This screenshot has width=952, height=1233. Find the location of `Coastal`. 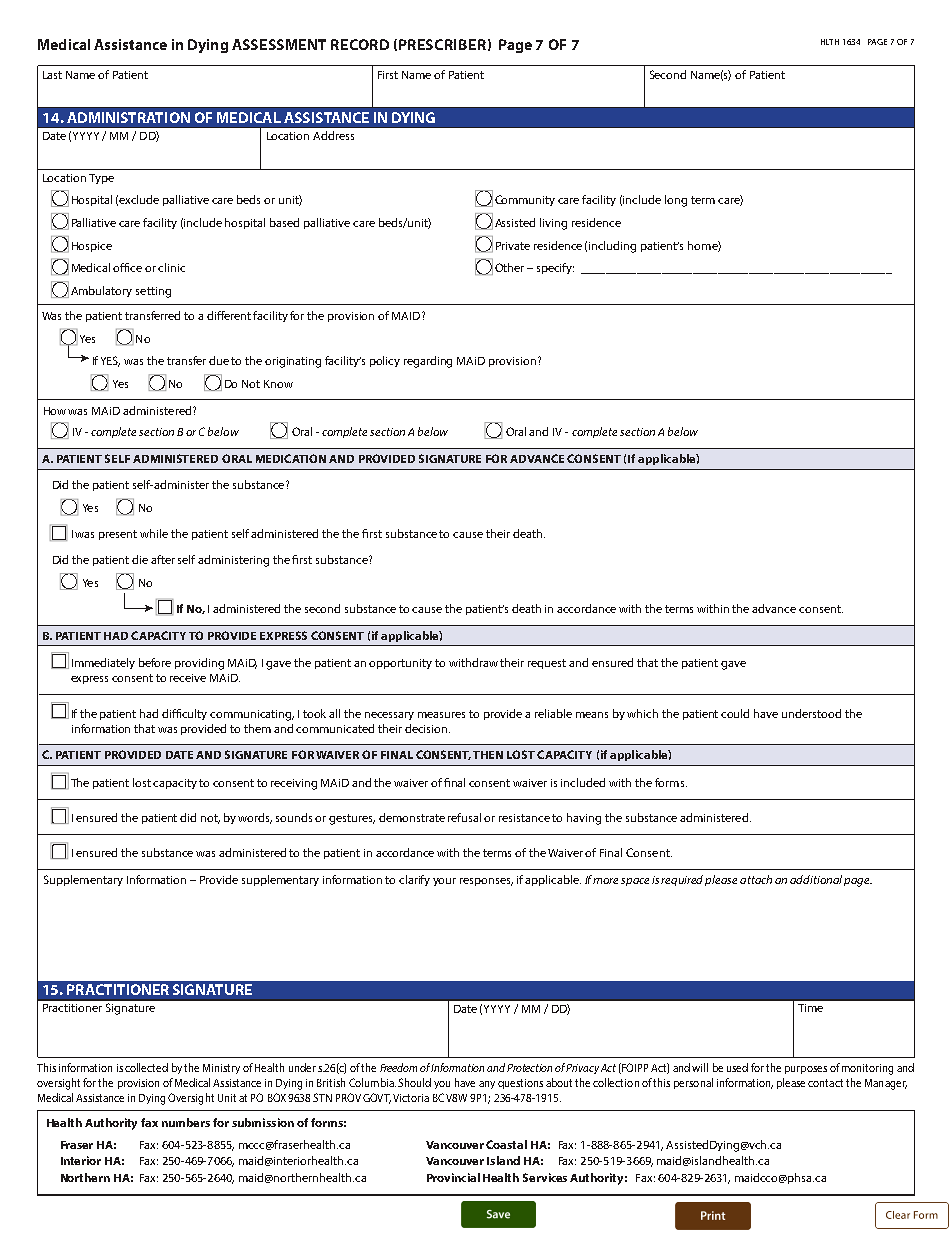

Coastal is located at coordinates (506, 1144).
